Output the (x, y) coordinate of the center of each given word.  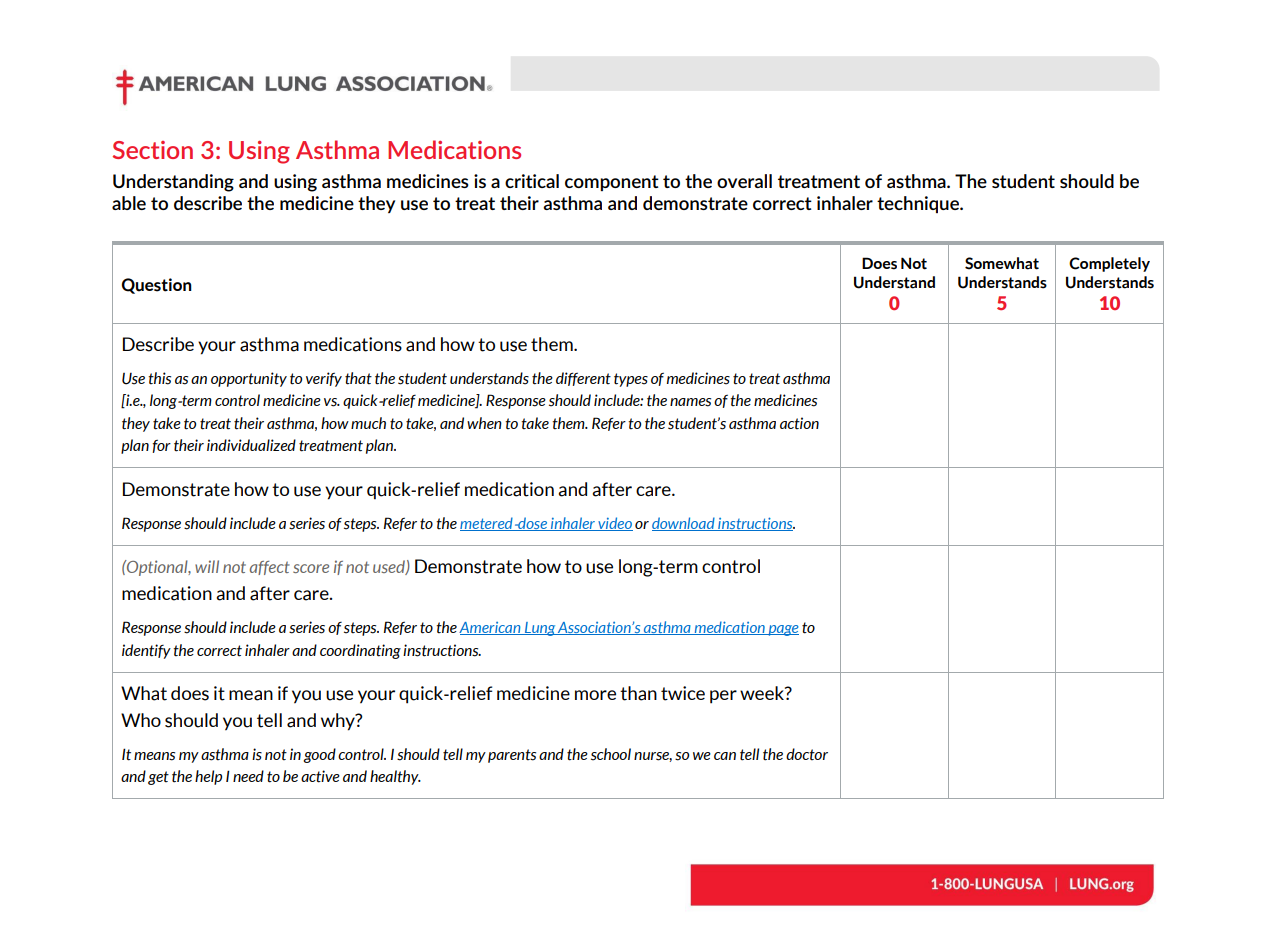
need (248, 776)
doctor (807, 754)
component (612, 183)
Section (153, 150)
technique (919, 204)
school (611, 754)
